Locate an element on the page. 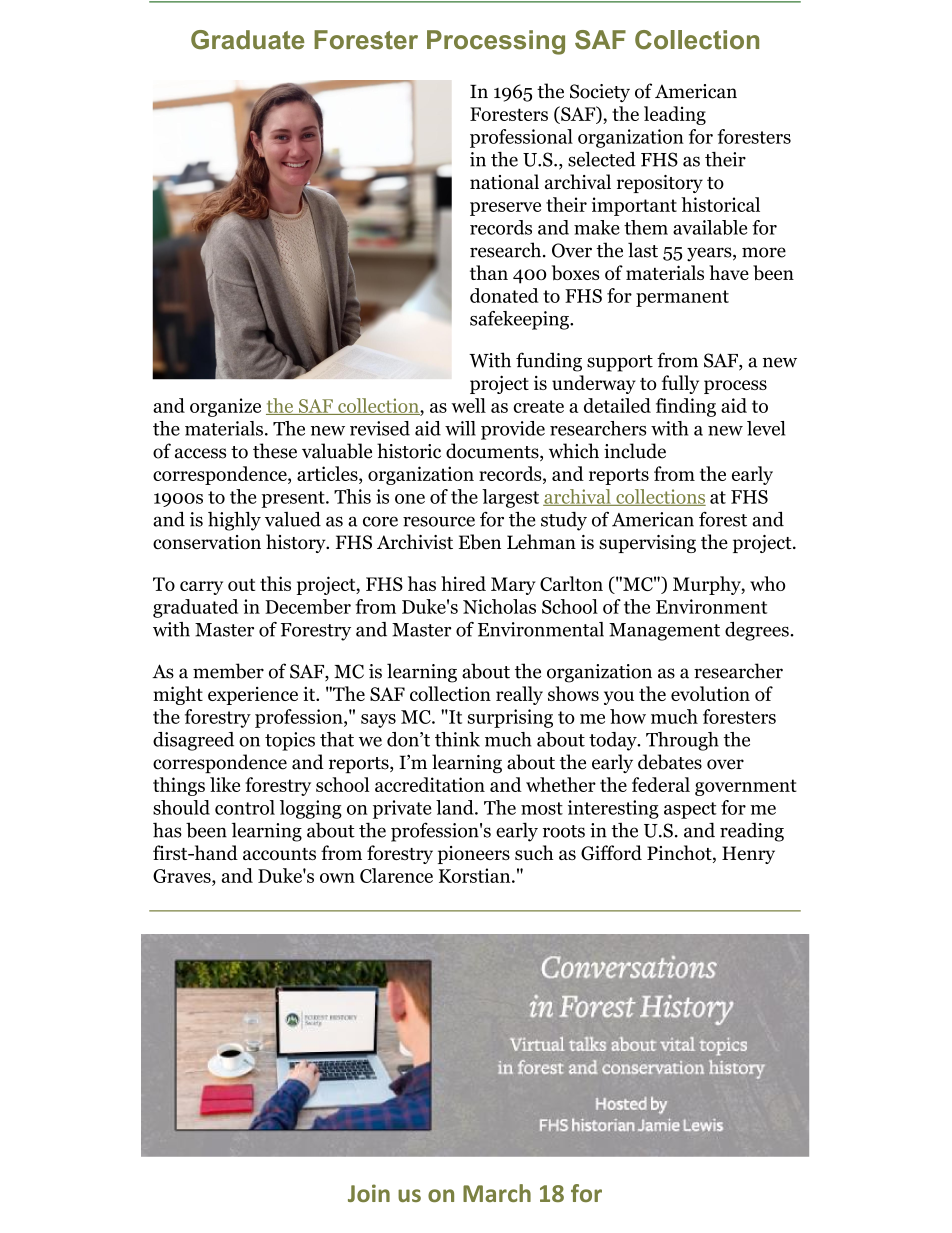  Join is located at coordinates (369, 1193).
